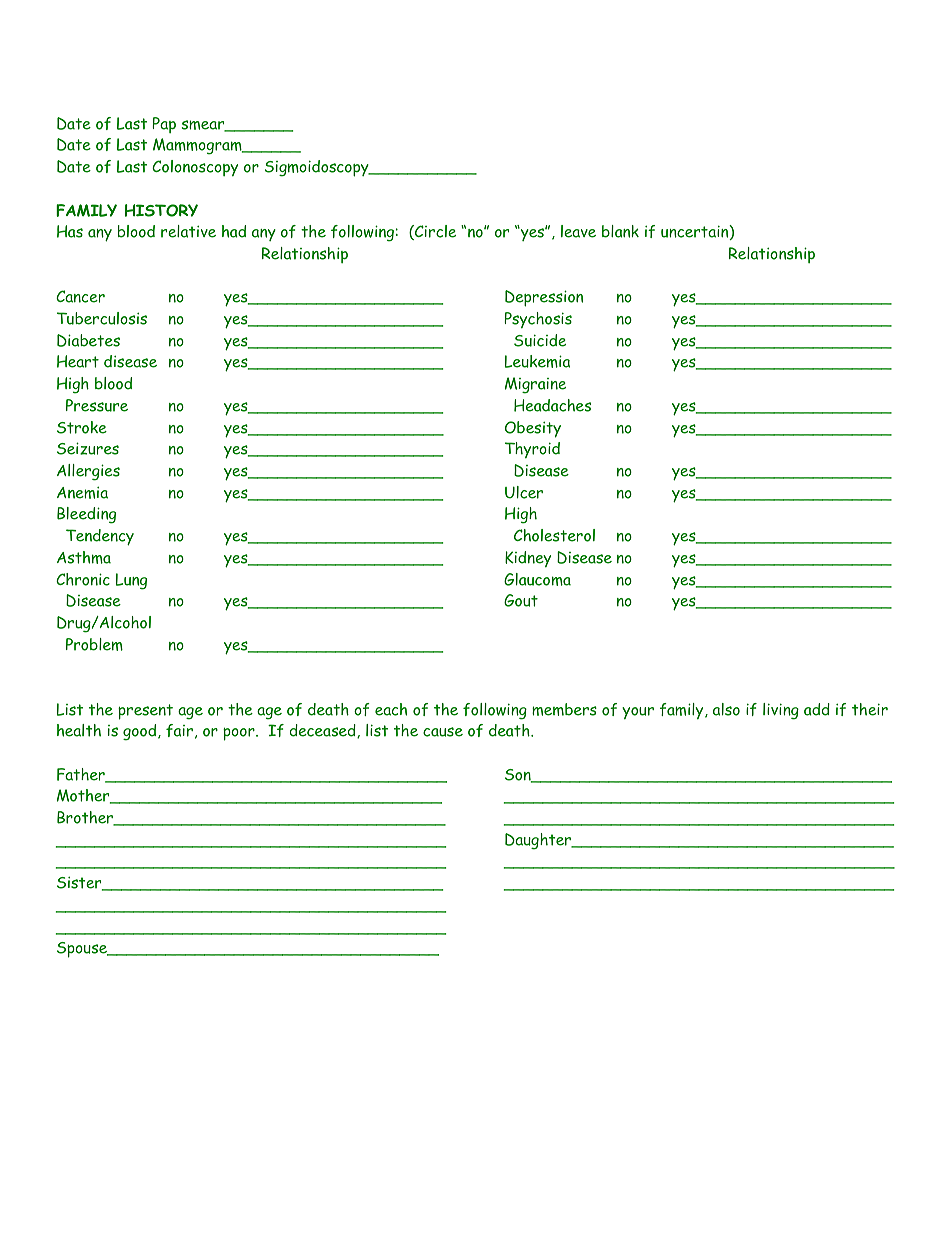  I want to click on Lung, so click(131, 581).
